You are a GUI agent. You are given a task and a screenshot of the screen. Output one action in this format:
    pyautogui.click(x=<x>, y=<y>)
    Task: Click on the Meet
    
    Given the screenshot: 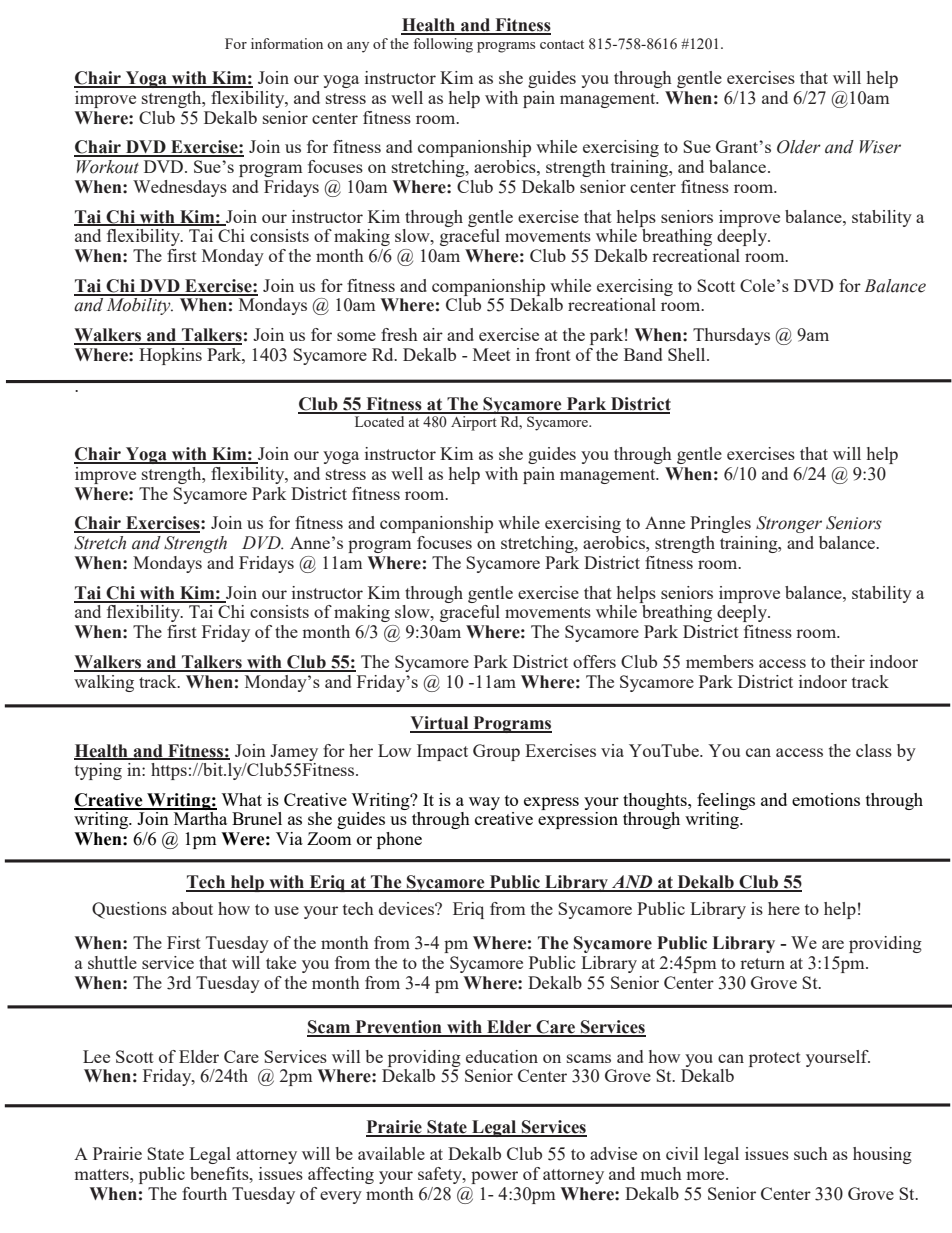 What is the action you would take?
    pyautogui.click(x=492, y=354)
